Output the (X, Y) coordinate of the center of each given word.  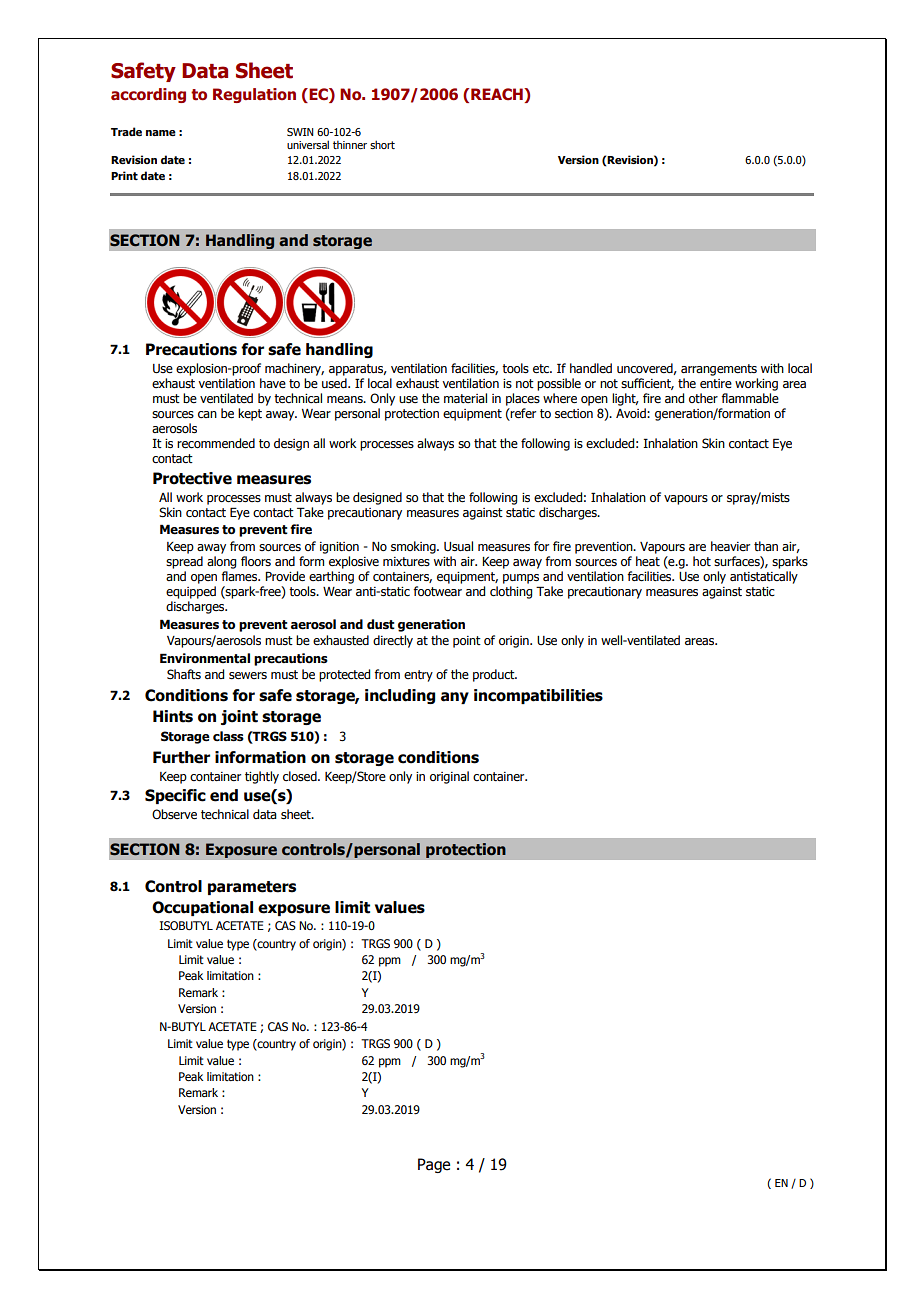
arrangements (719, 370)
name (161, 133)
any (455, 698)
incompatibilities (538, 696)
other (703, 398)
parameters (252, 888)
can (207, 414)
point (467, 642)
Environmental (205, 658)
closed (301, 776)
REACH (498, 94)
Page (434, 1165)
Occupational (202, 908)
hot (702, 561)
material (465, 398)
